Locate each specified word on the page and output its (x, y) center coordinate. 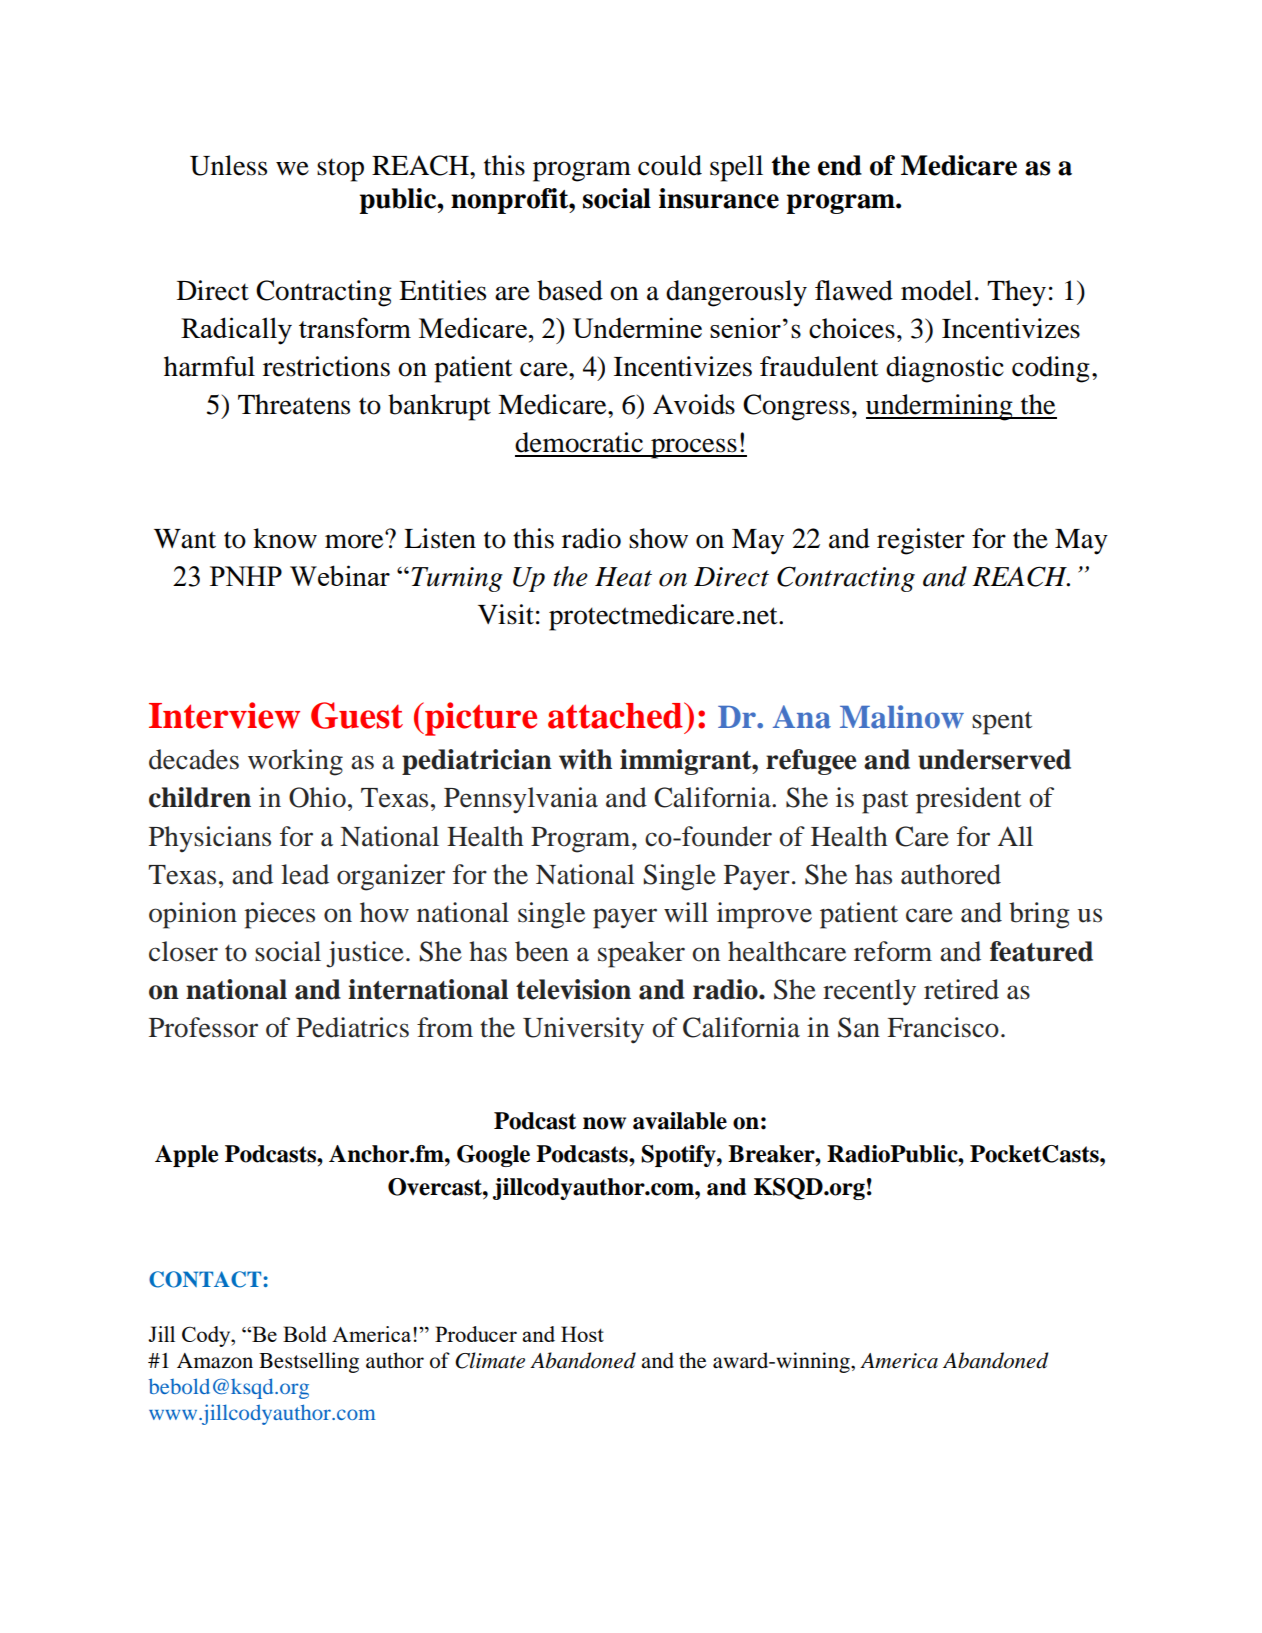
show (658, 538)
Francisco (943, 1027)
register (921, 541)
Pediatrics (352, 1027)
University (583, 1030)
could (670, 165)
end (840, 165)
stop (340, 170)
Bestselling (309, 1362)
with (585, 759)
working (295, 762)
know (285, 538)
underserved (994, 759)
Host (582, 1334)
